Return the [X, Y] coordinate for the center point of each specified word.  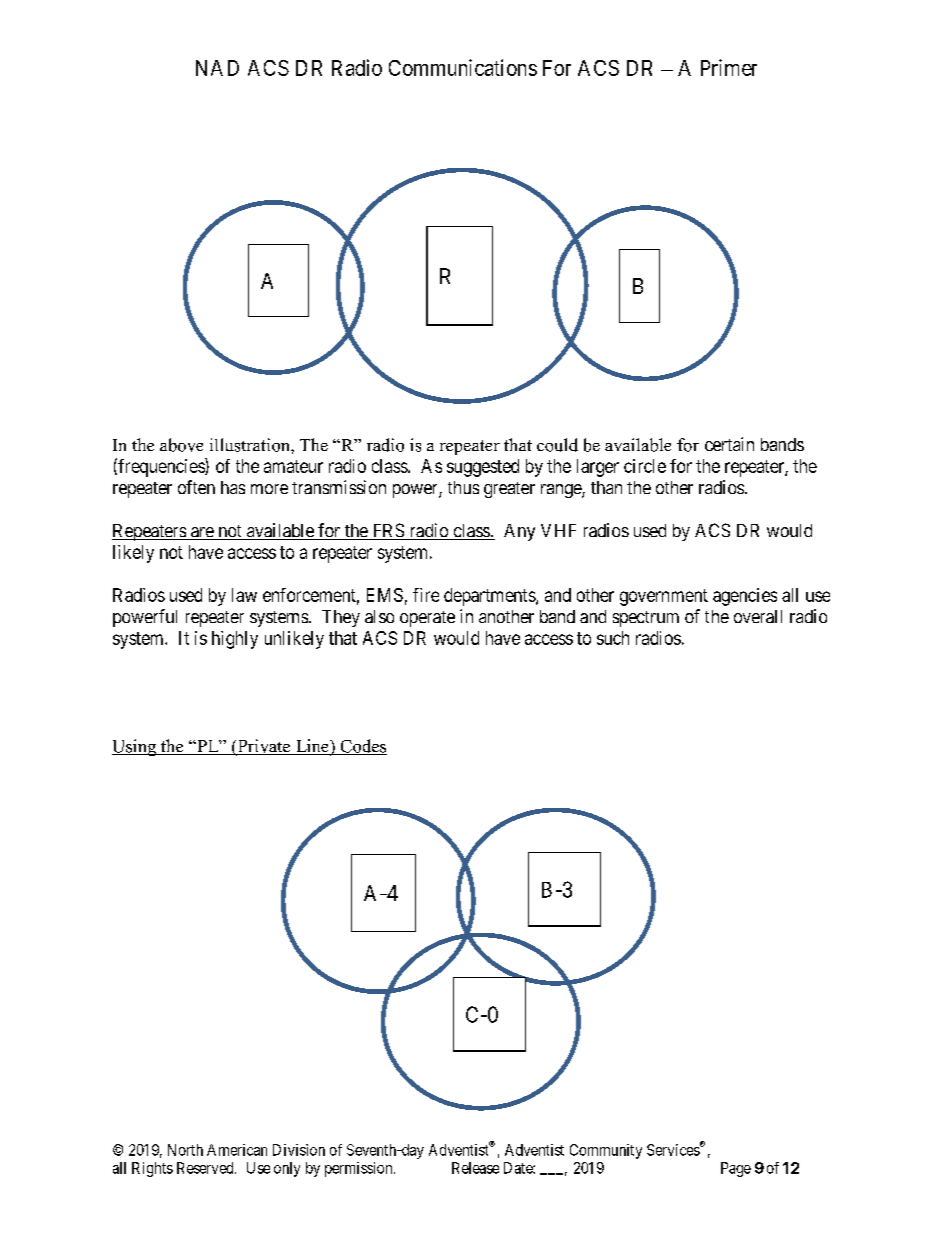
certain [729, 444]
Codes [362, 747]
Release [475, 1168]
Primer [729, 67]
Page [736, 1169]
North [185, 1150]
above [181, 445]
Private [264, 747]
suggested [483, 468]
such [613, 638]
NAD [217, 68]
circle [645, 466]
